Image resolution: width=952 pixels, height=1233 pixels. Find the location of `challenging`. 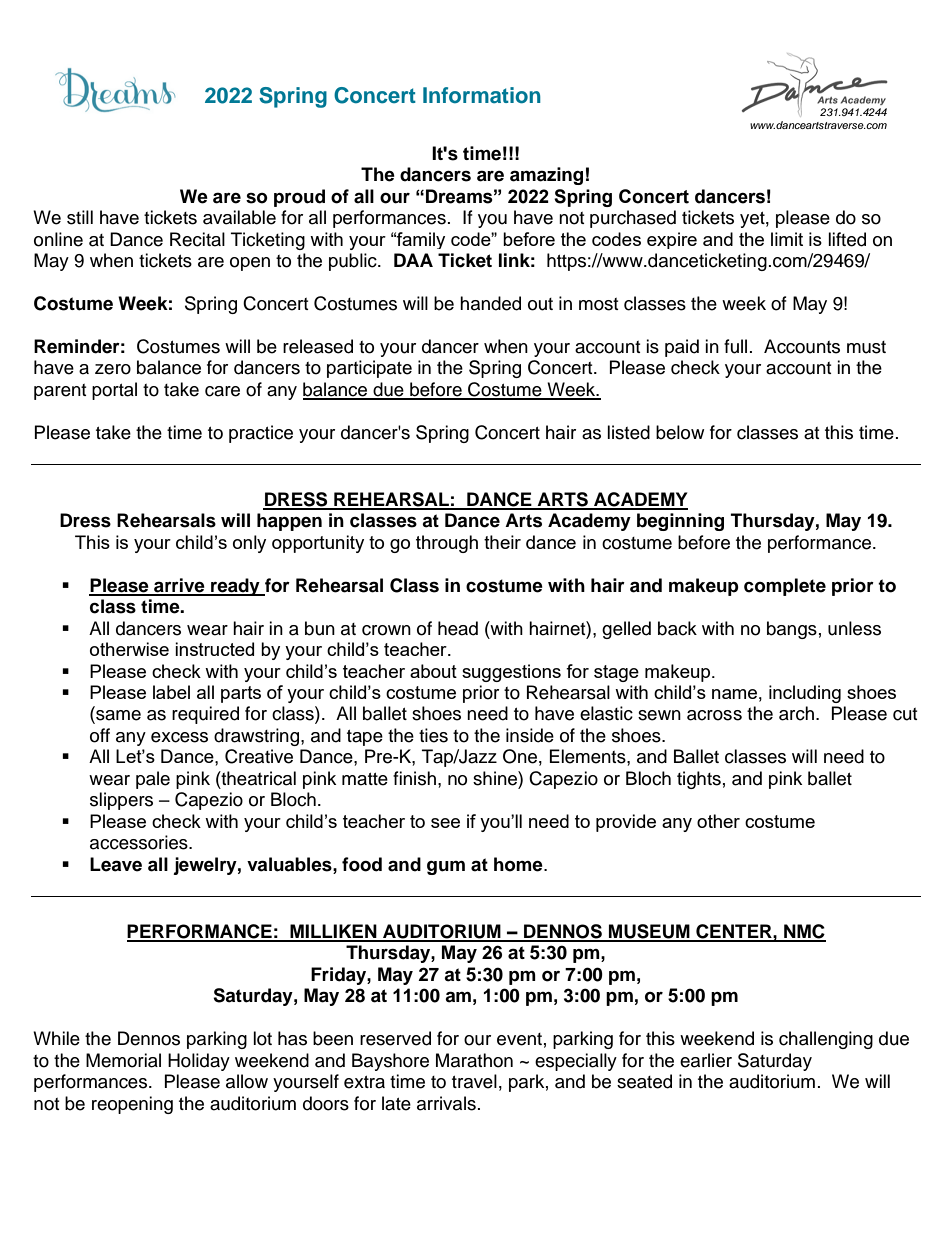

challenging is located at coordinates (826, 1040).
